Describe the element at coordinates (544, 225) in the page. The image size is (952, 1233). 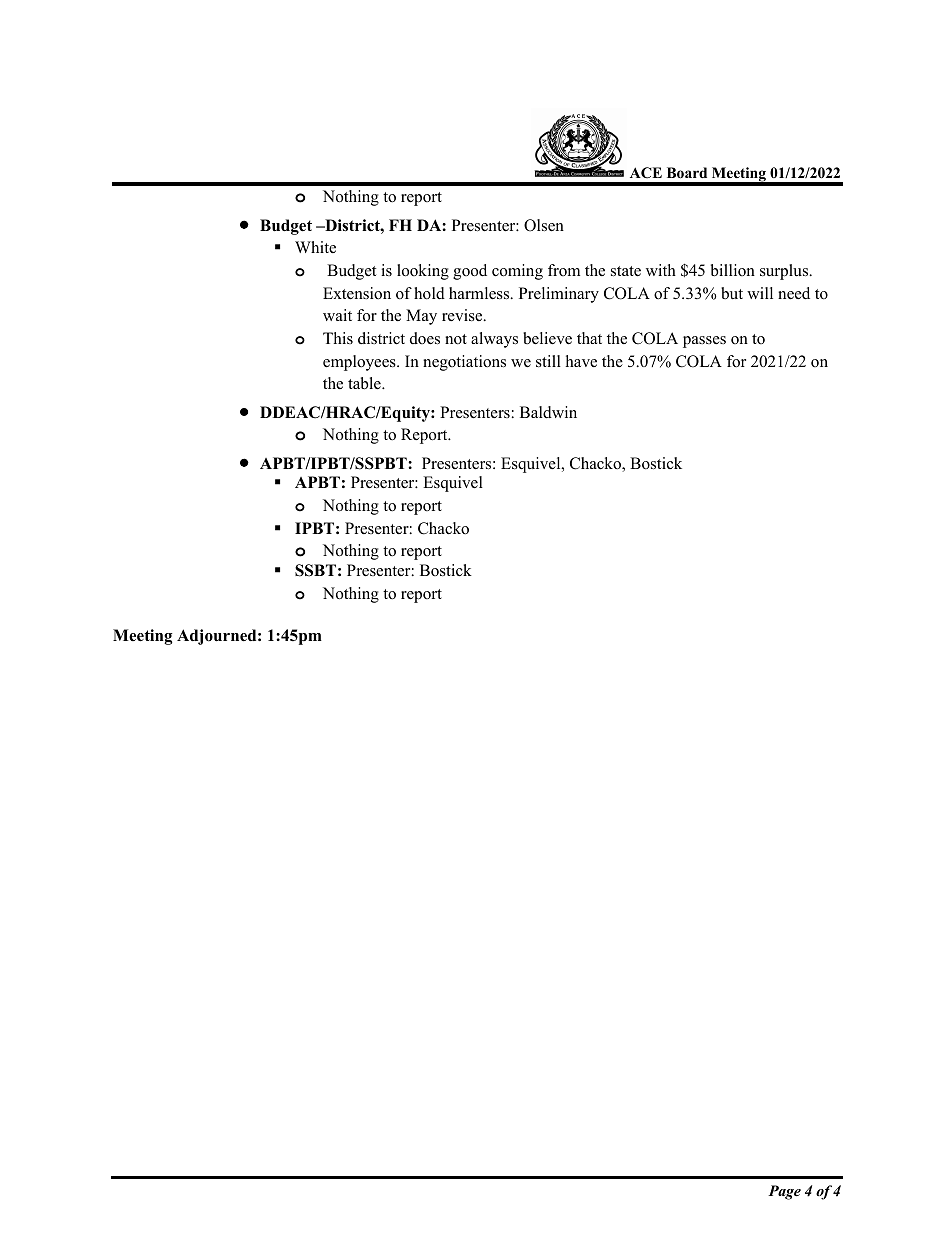
I see `Olsen` at that location.
